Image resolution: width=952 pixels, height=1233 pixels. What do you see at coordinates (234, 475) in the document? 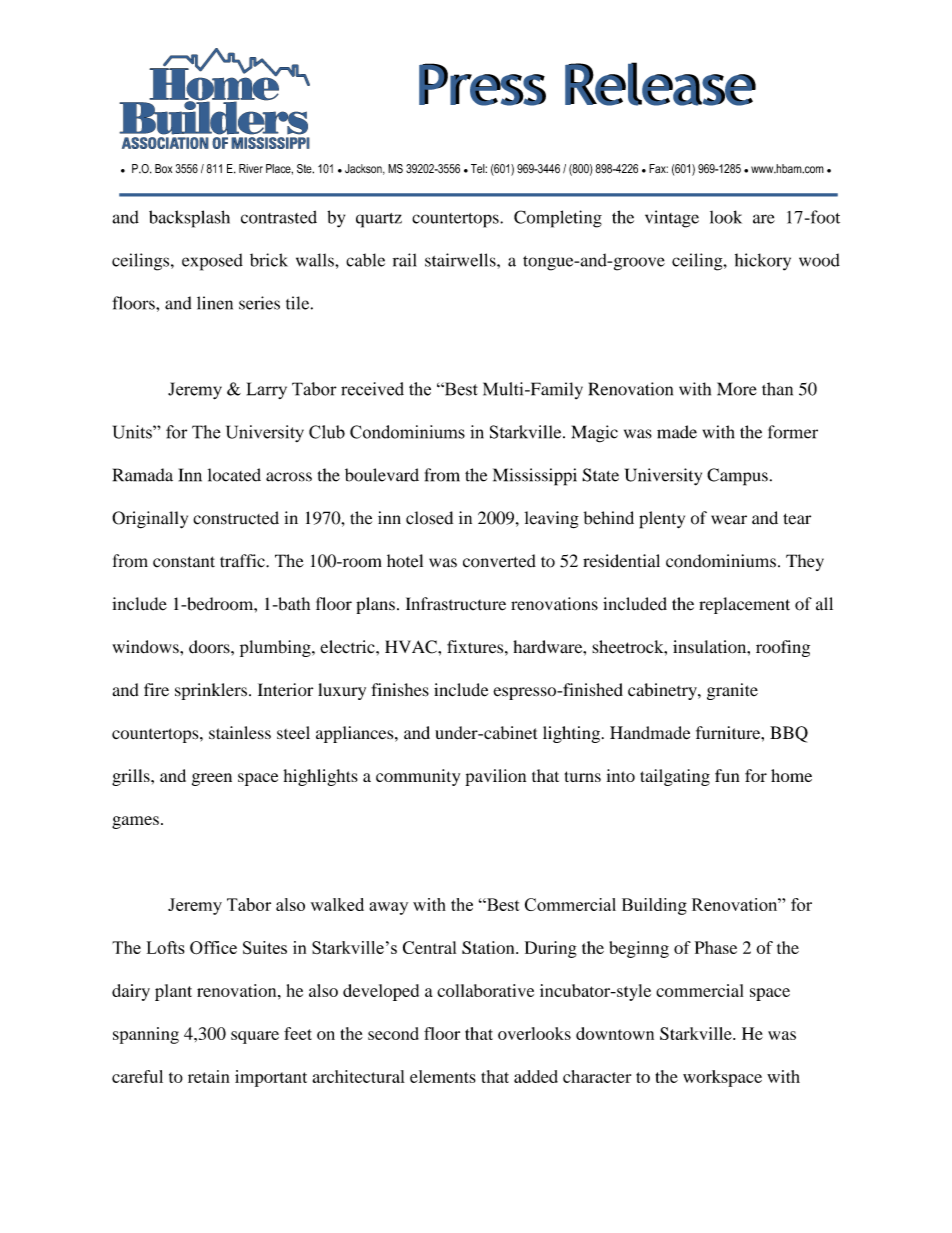
I see `located` at bounding box center [234, 475].
